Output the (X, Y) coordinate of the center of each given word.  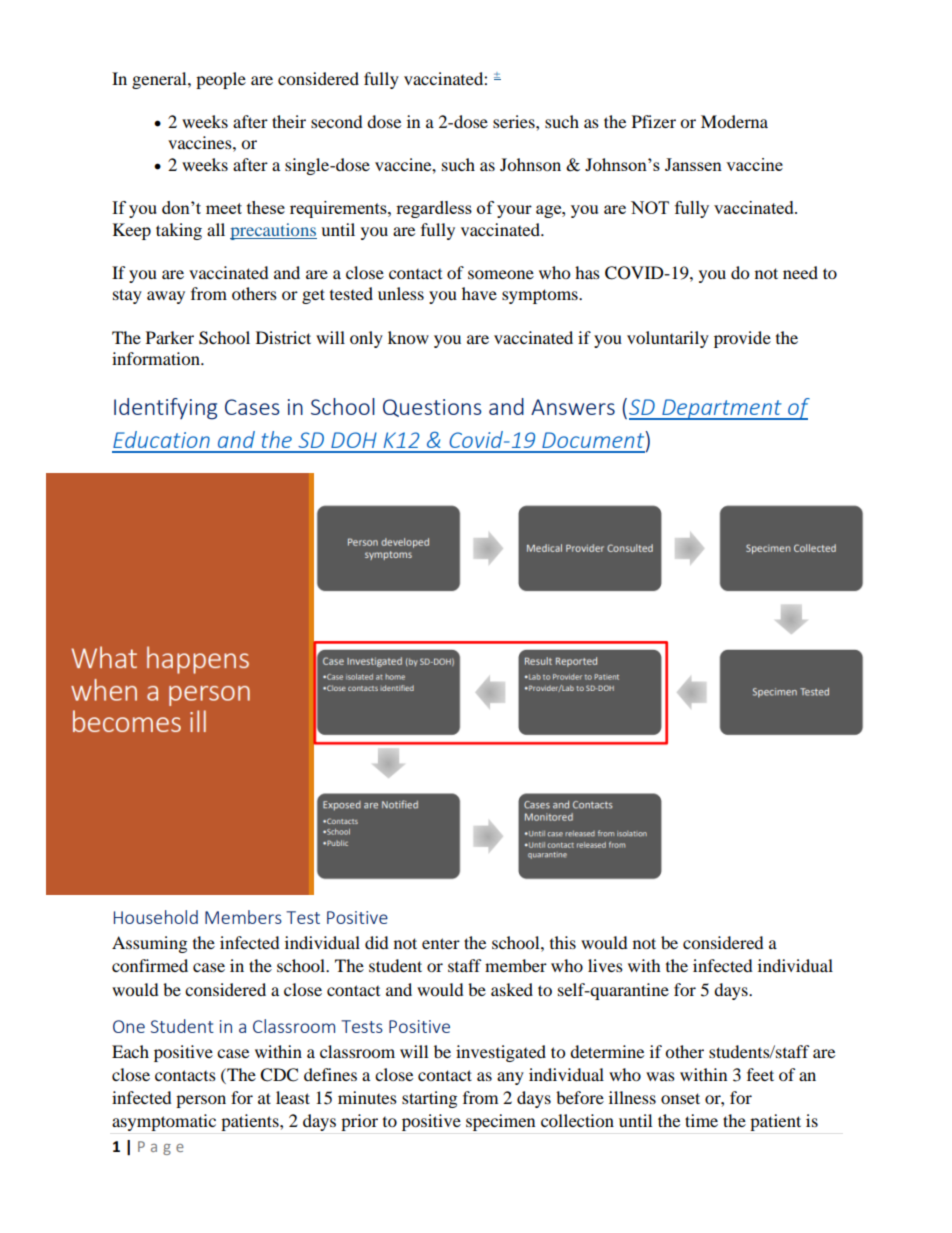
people (221, 80)
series (515, 121)
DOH (354, 440)
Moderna (734, 121)
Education (161, 439)
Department (722, 409)
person (201, 1101)
